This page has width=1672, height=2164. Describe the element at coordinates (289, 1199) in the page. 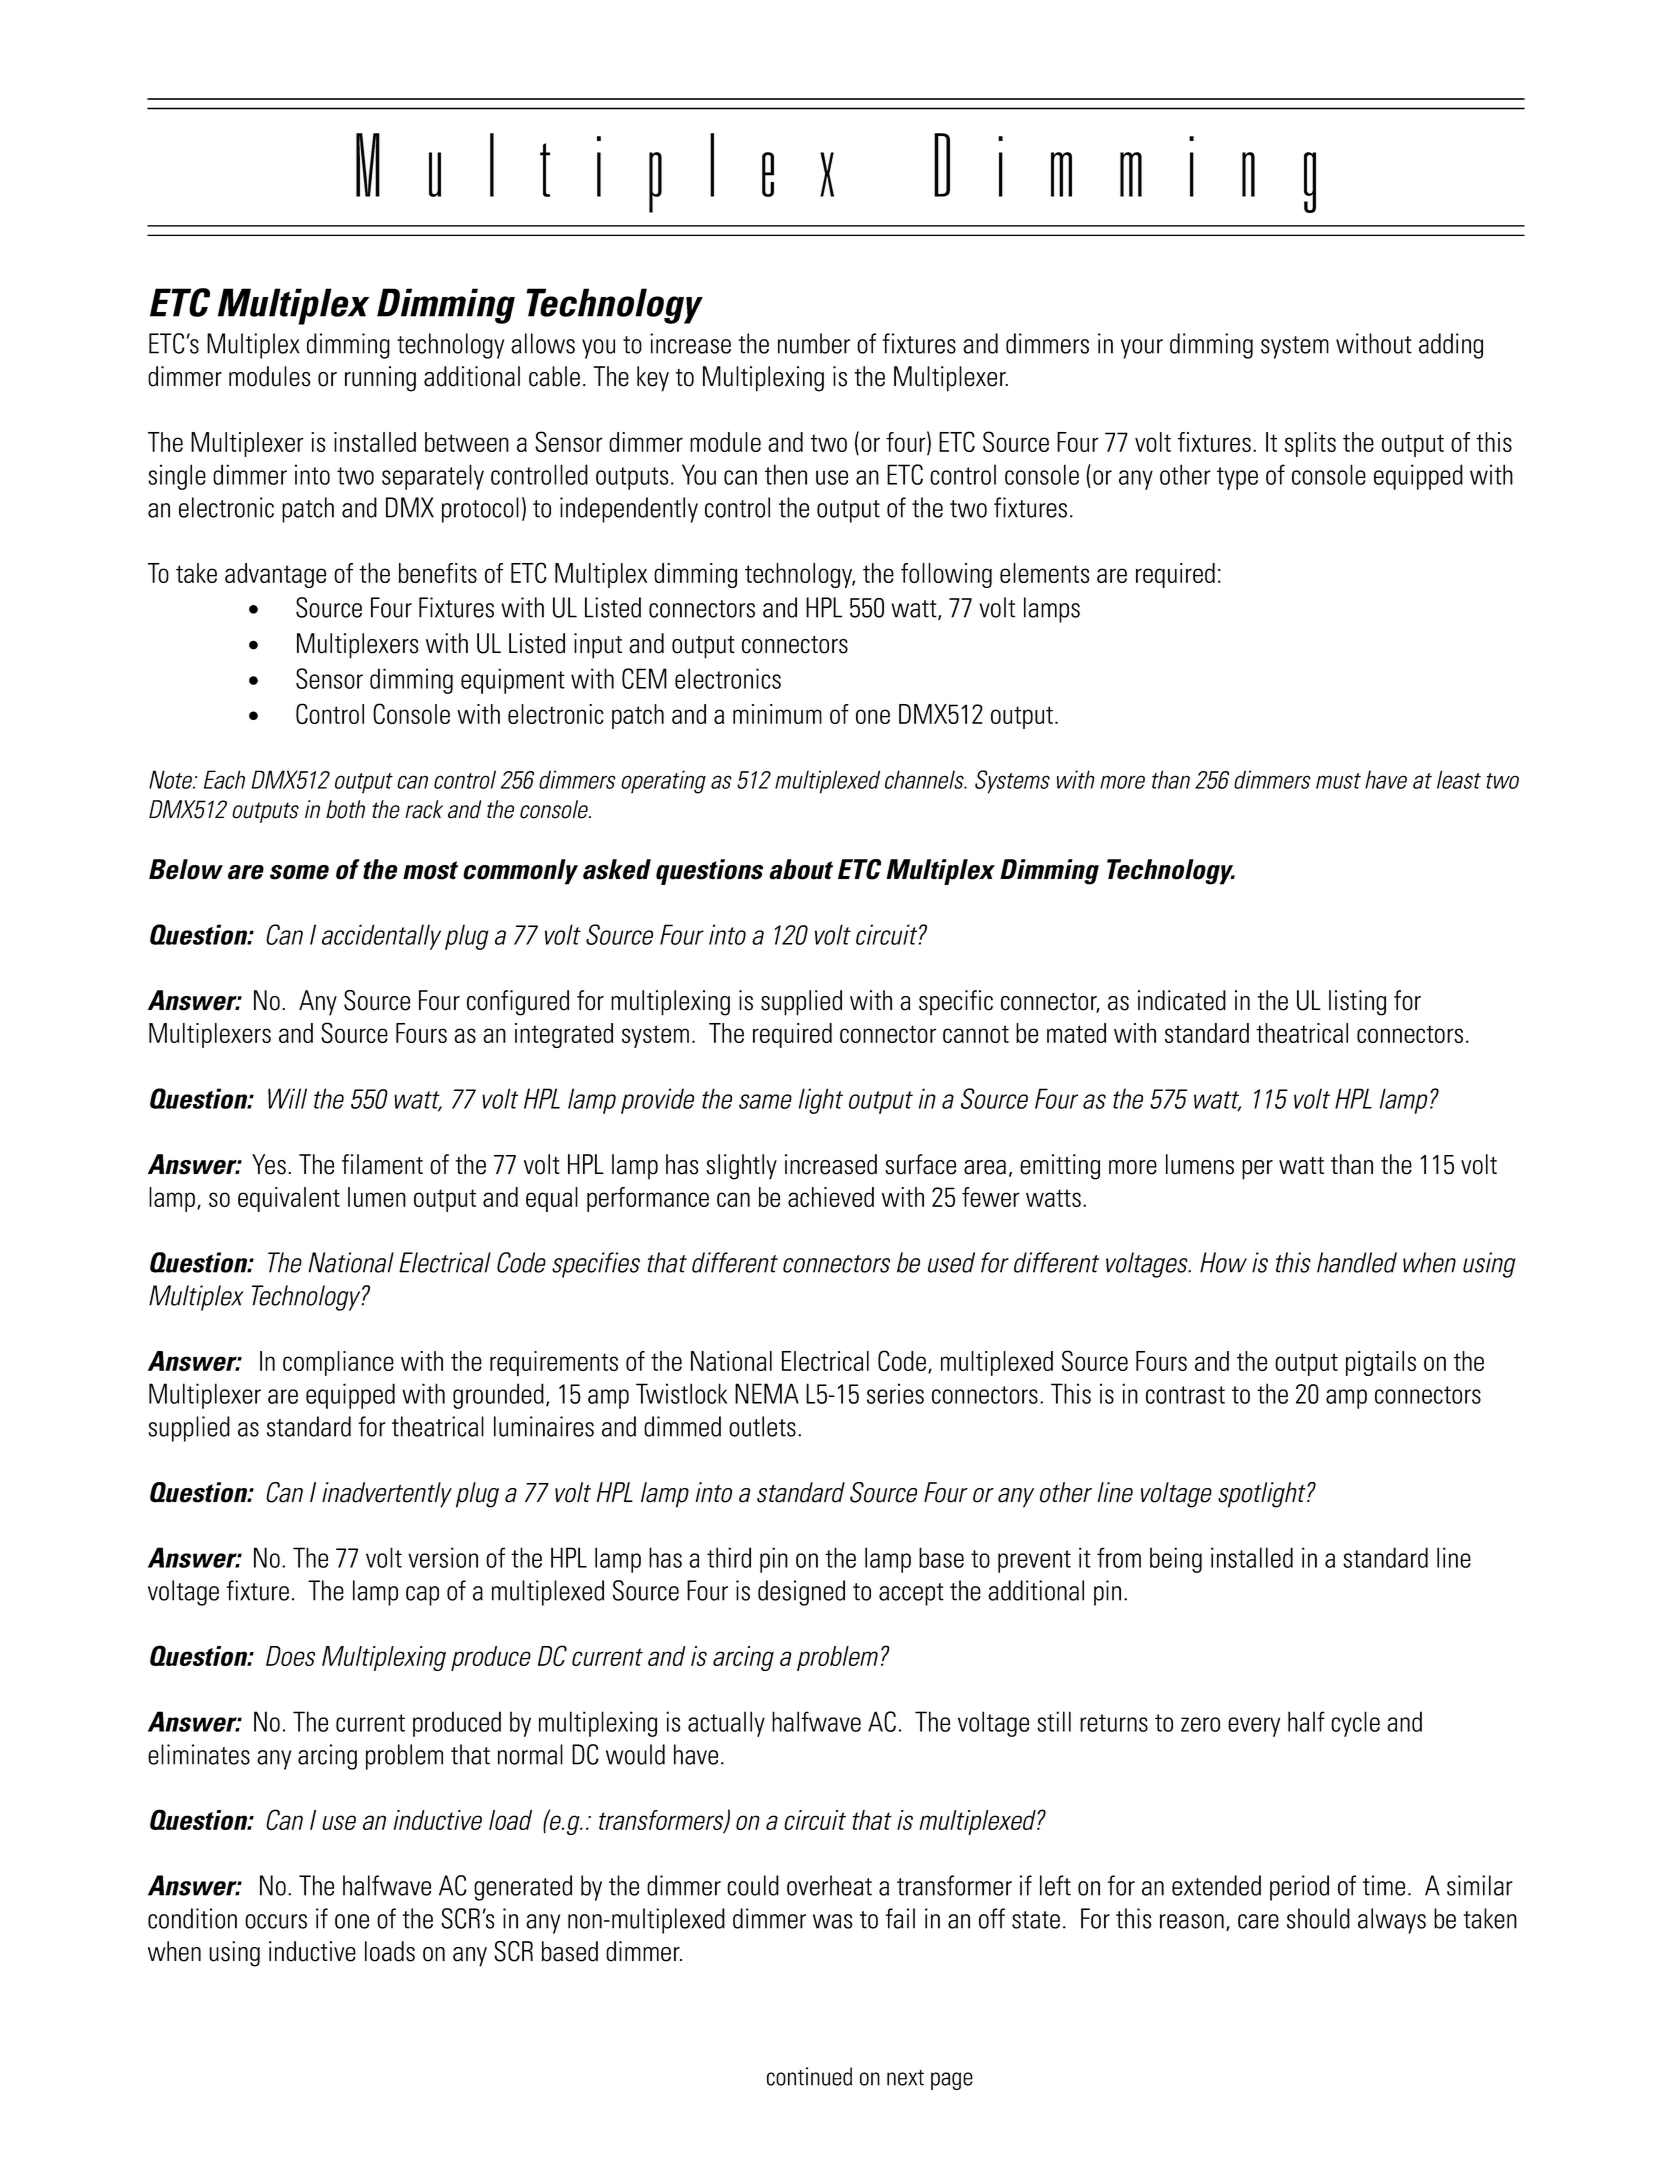

I see `equivalent` at that location.
